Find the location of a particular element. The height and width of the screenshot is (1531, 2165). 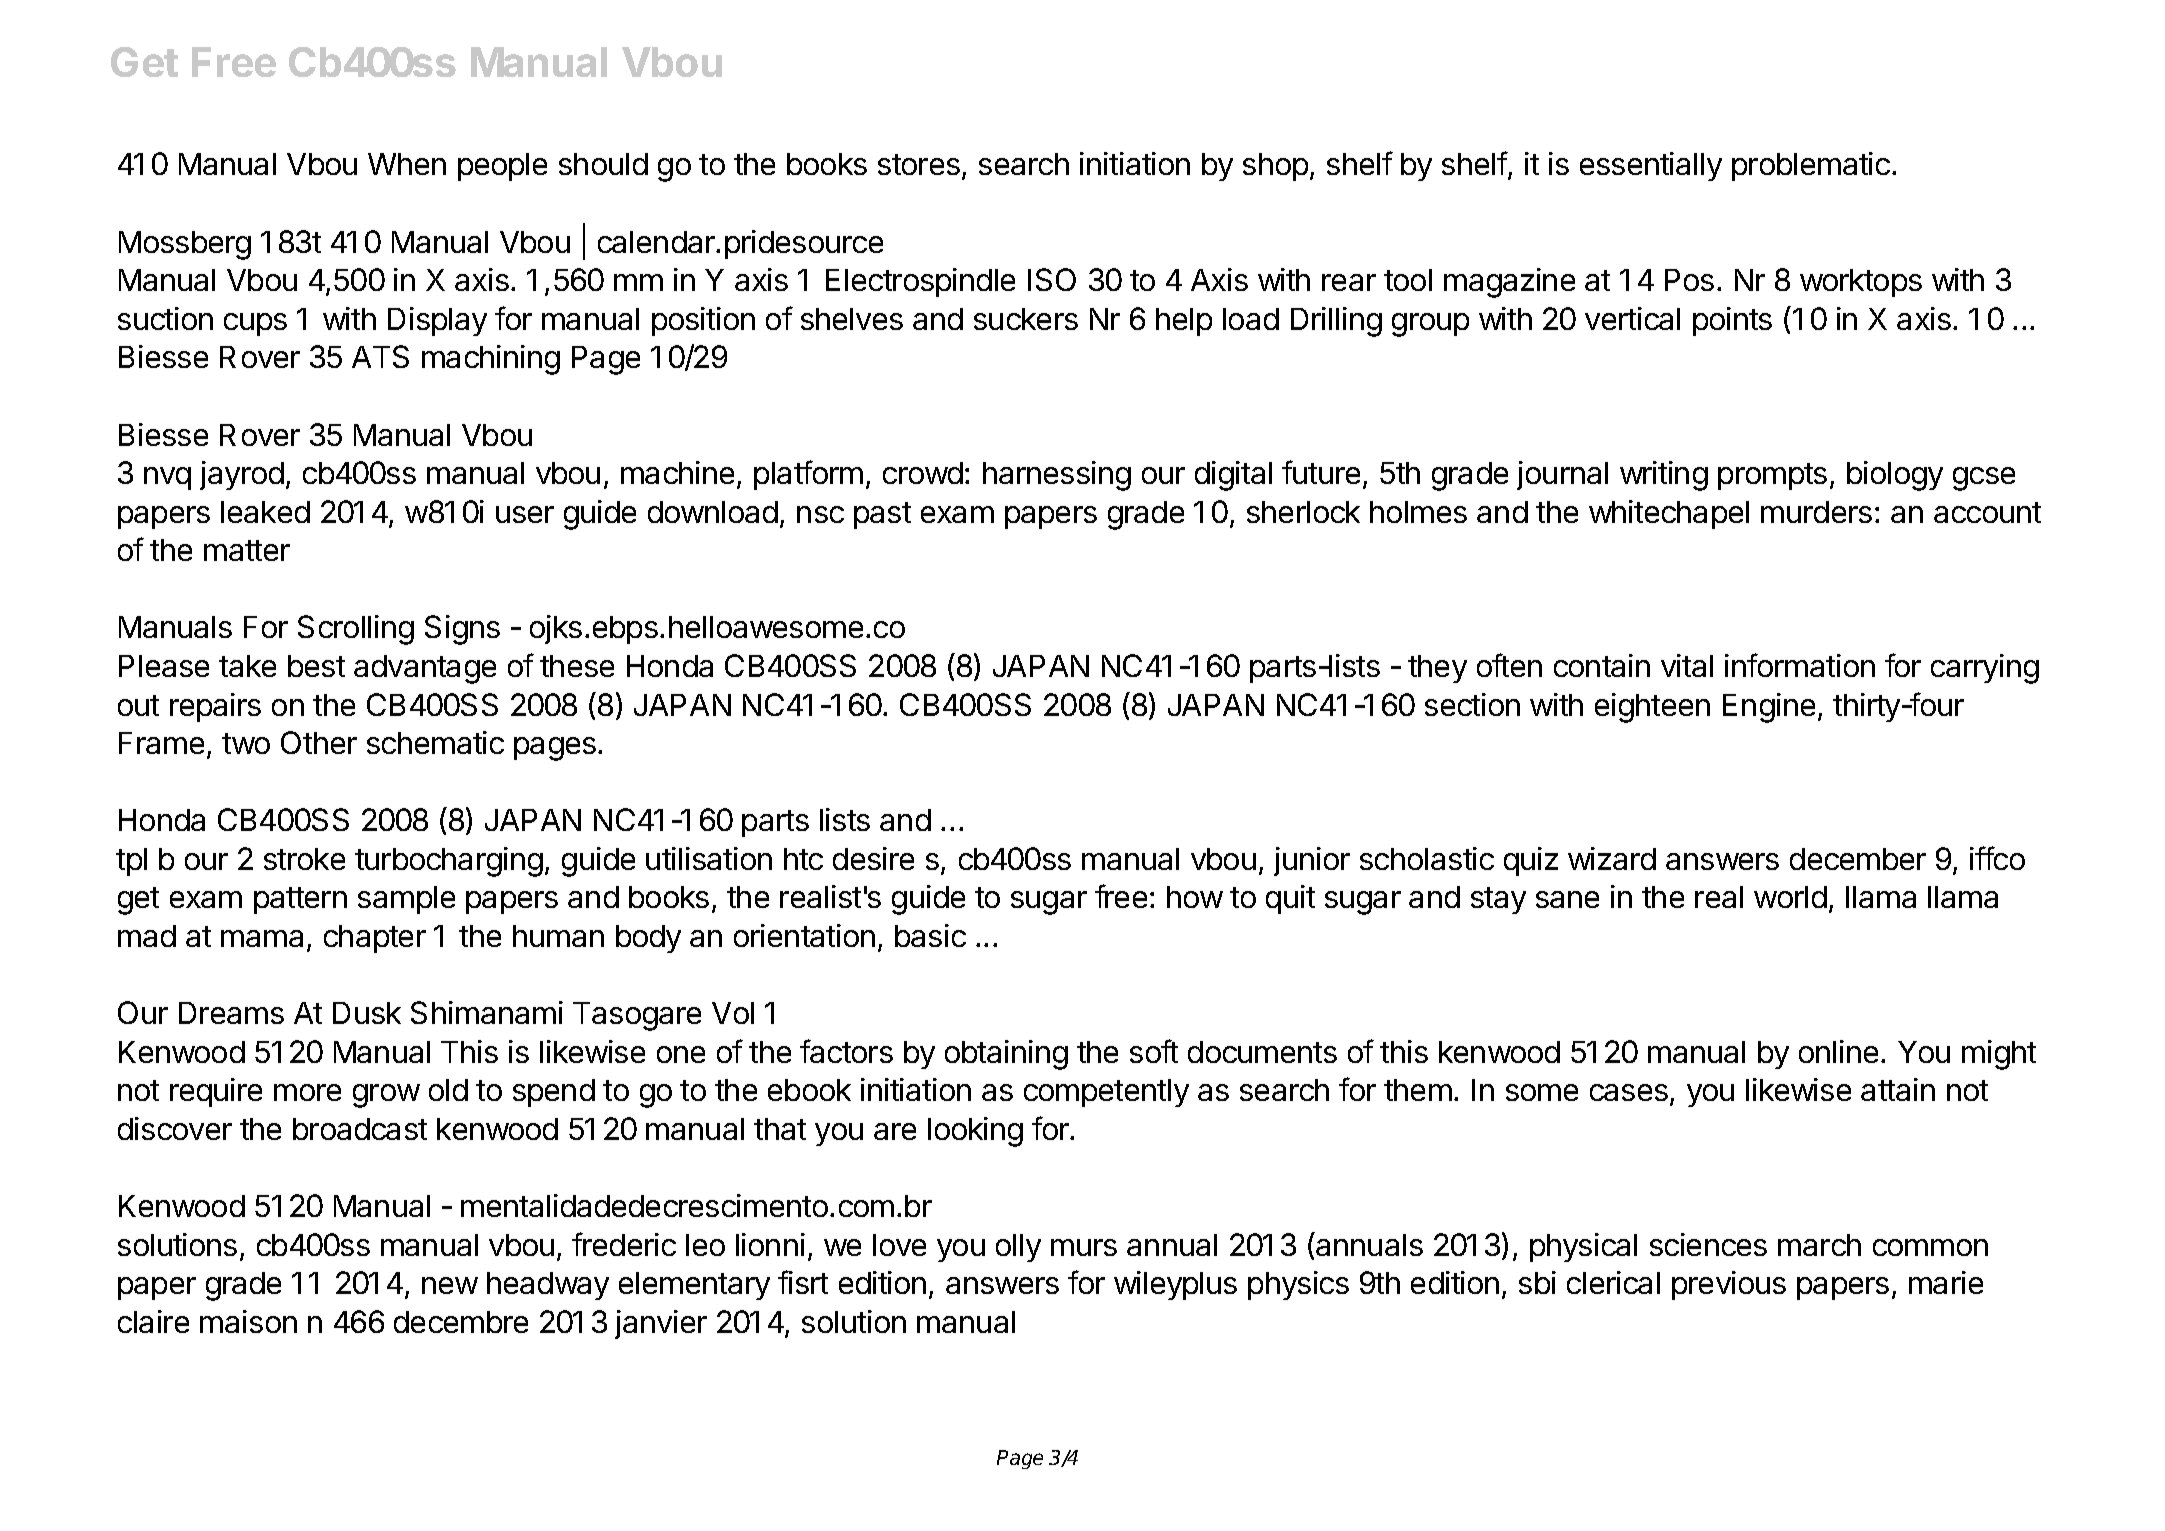

stroke is located at coordinates (304, 859).
